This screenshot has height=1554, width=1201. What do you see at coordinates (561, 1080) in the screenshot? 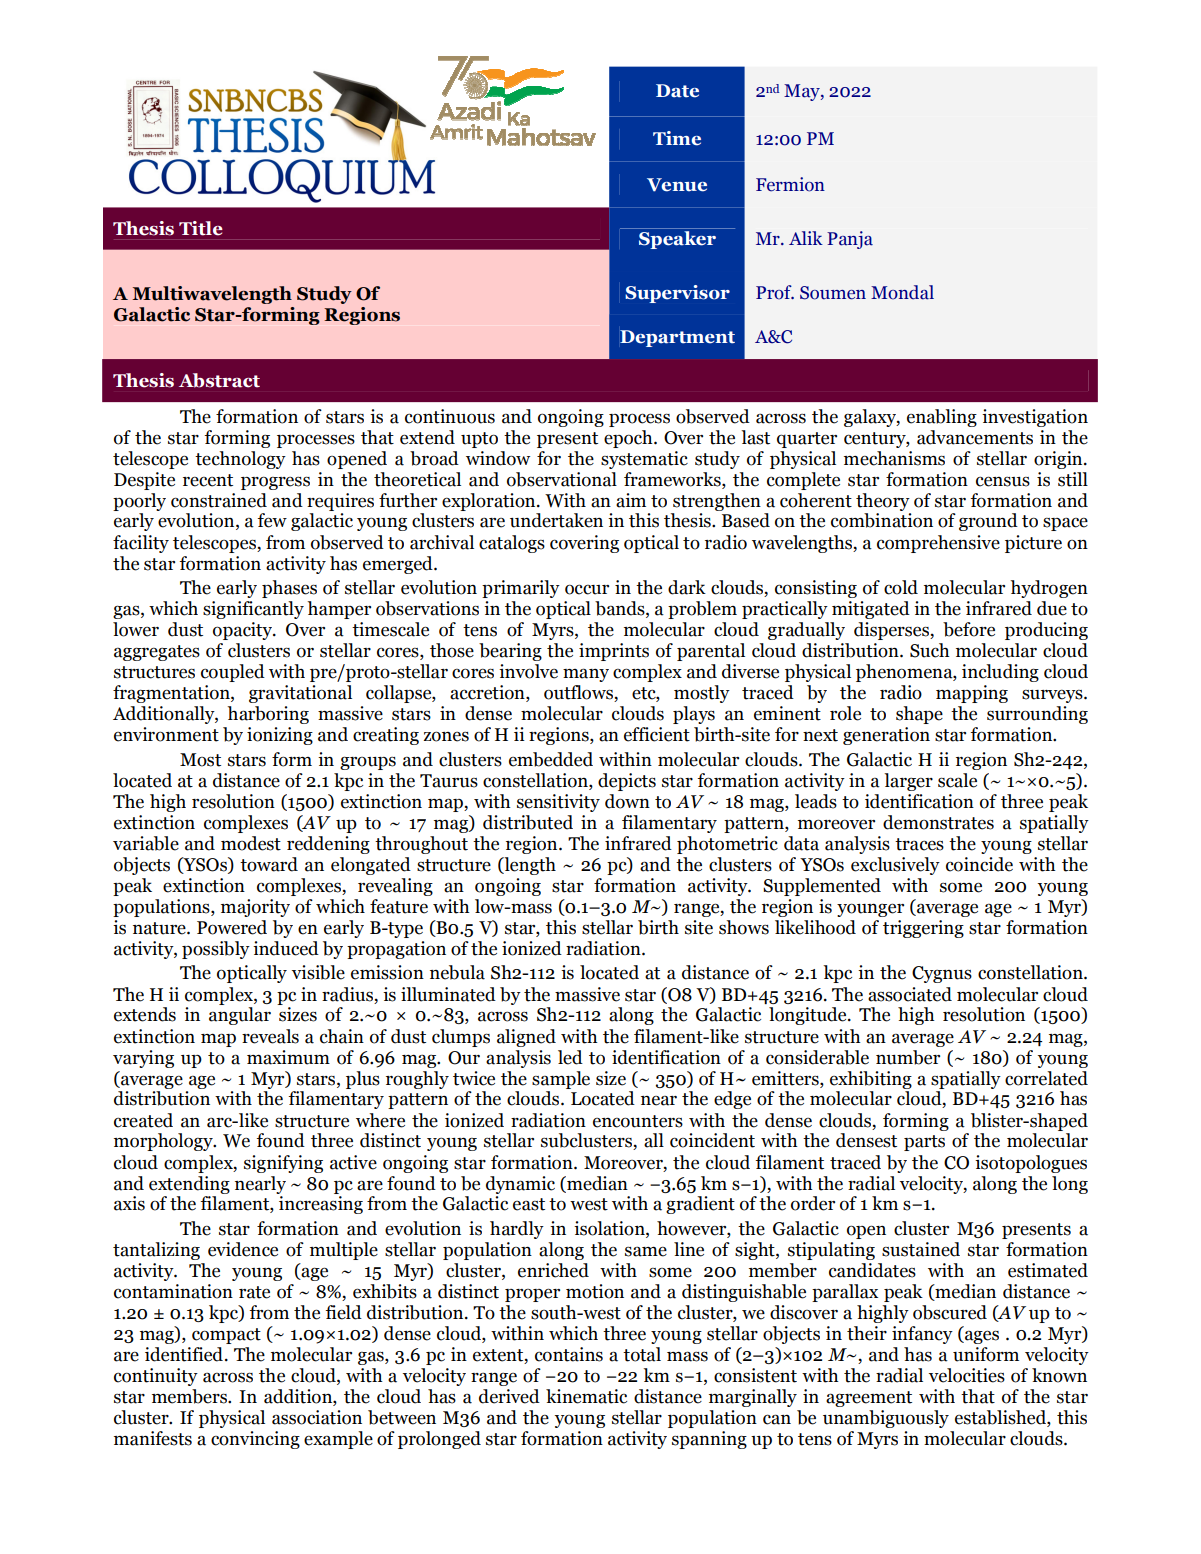
I see `sample` at bounding box center [561, 1080].
